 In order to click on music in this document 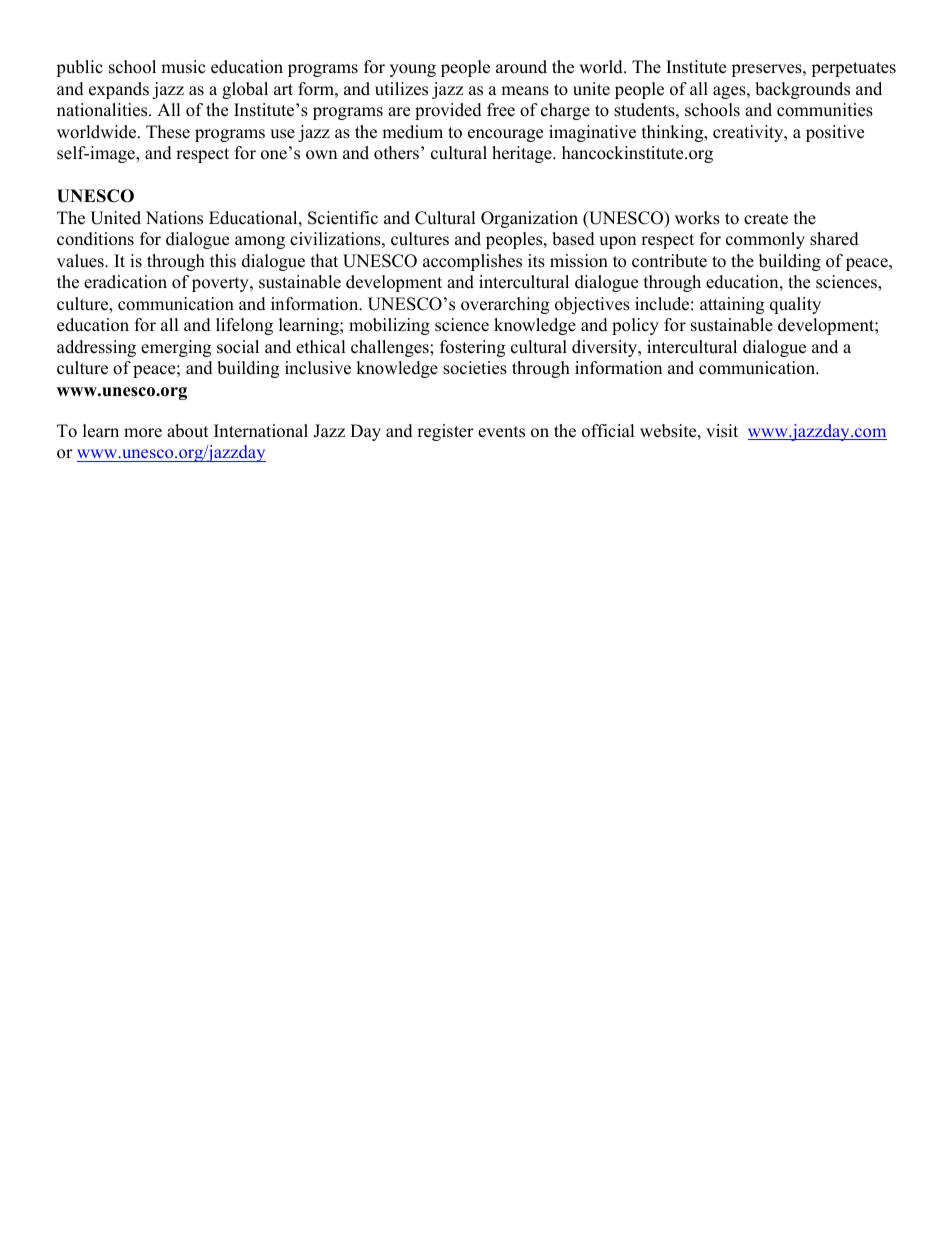, I will do `click(183, 67)`.
